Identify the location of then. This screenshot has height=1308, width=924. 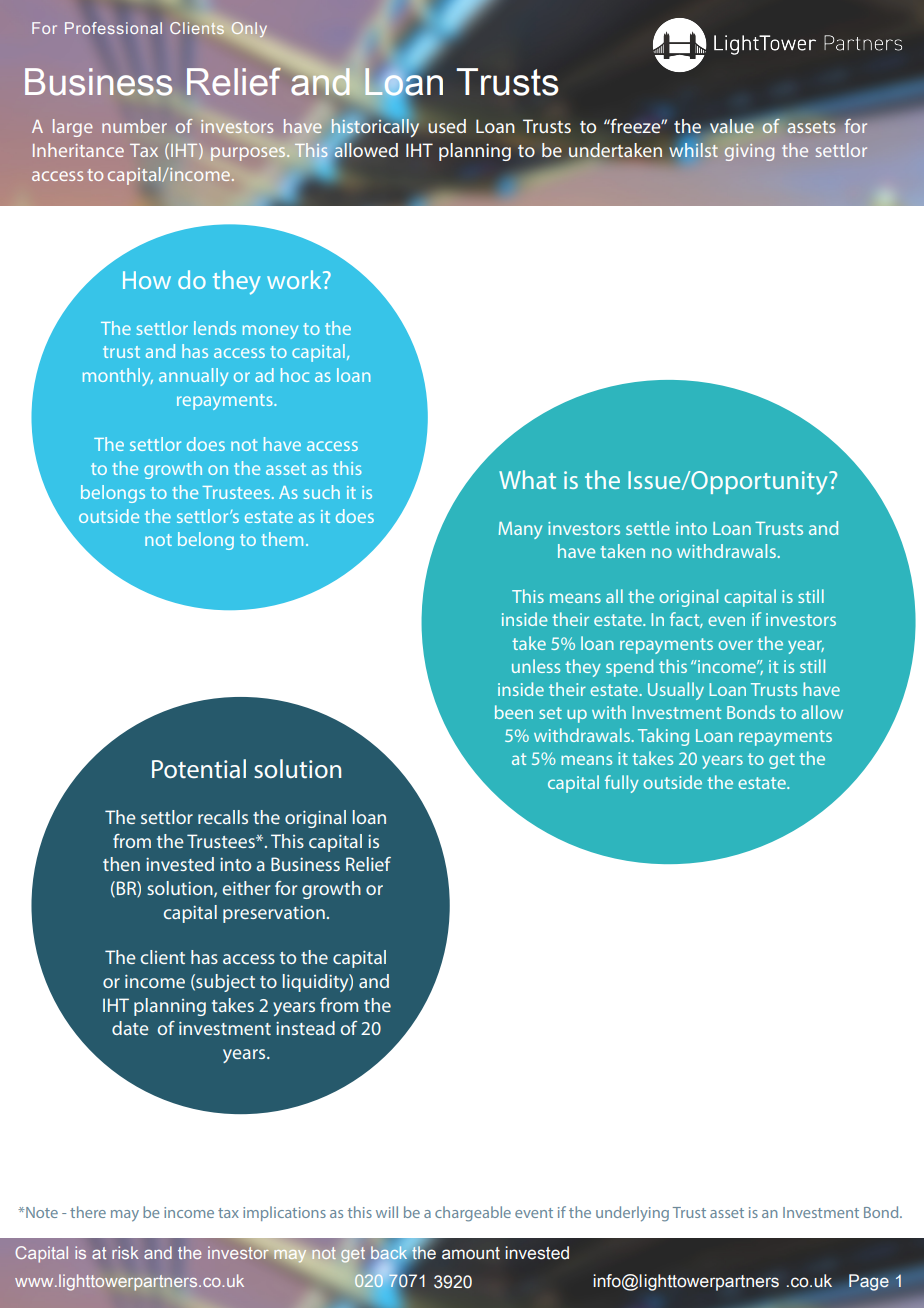
(121, 864).
